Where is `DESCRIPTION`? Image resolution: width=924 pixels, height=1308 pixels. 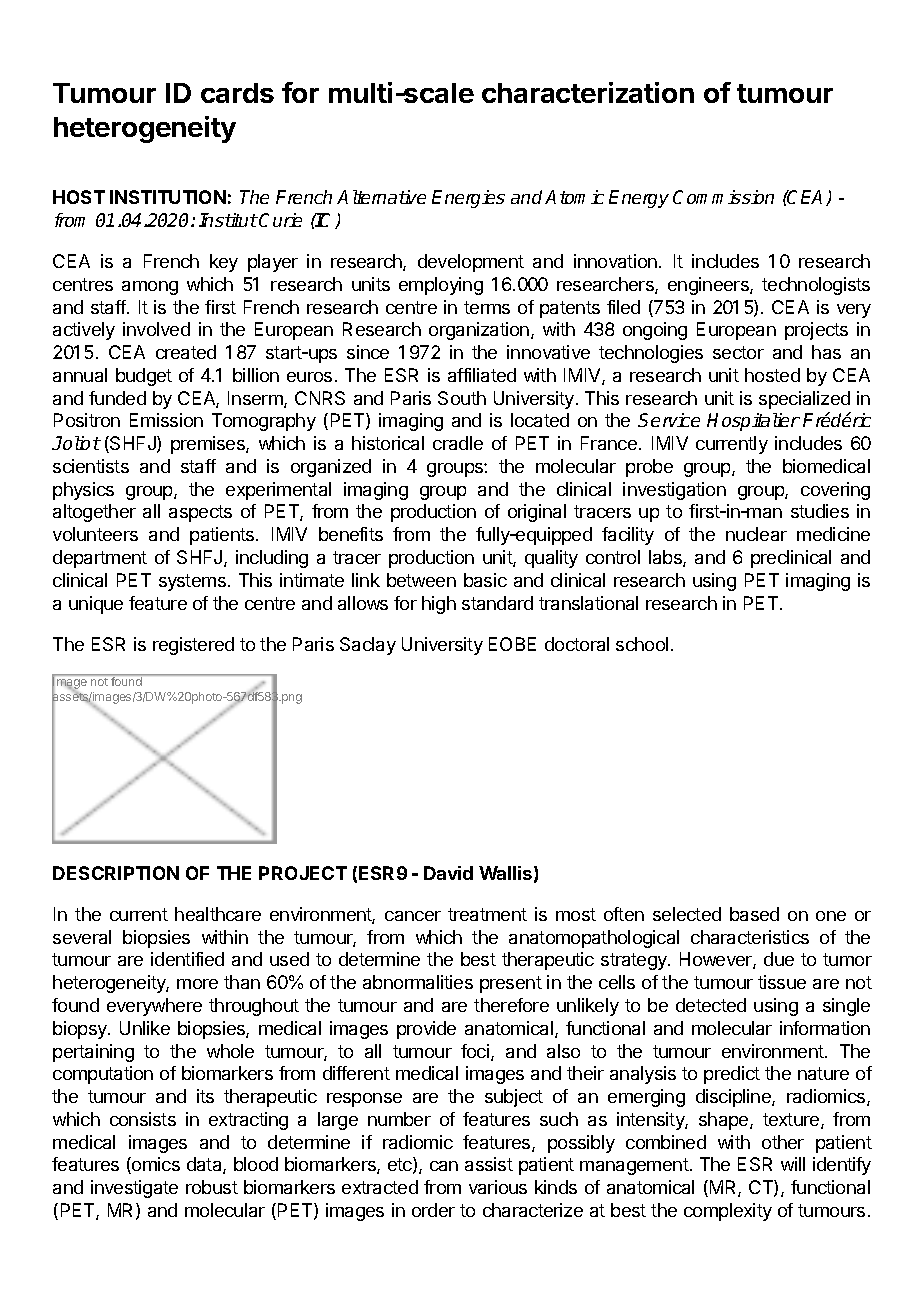
DESCRIPTION is located at coordinates (116, 873).
